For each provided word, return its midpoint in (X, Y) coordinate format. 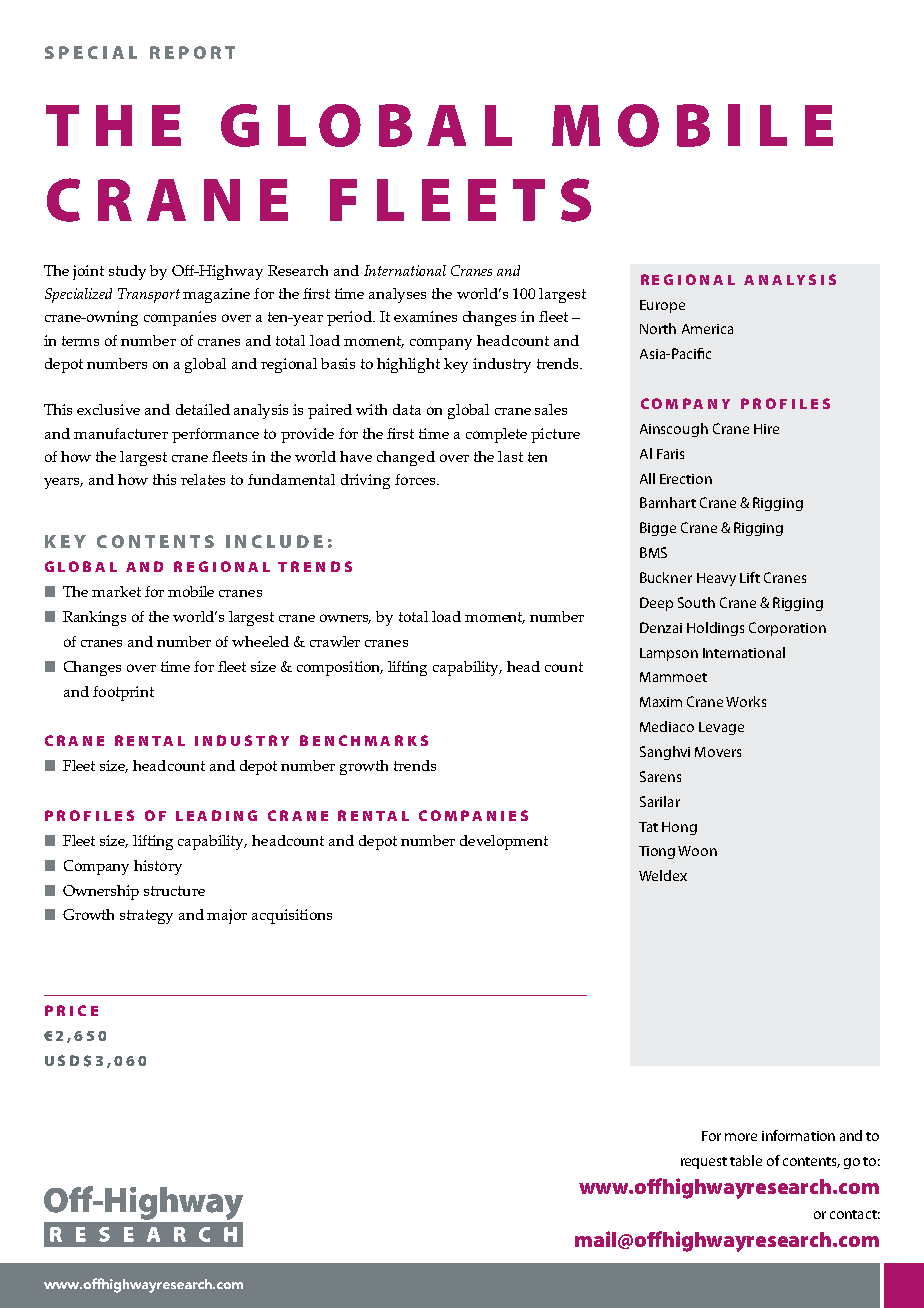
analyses (397, 295)
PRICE (71, 1010)
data (407, 409)
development (504, 842)
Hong (679, 828)
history (158, 867)
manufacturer (121, 433)
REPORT (192, 52)
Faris (670, 454)
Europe (662, 306)
